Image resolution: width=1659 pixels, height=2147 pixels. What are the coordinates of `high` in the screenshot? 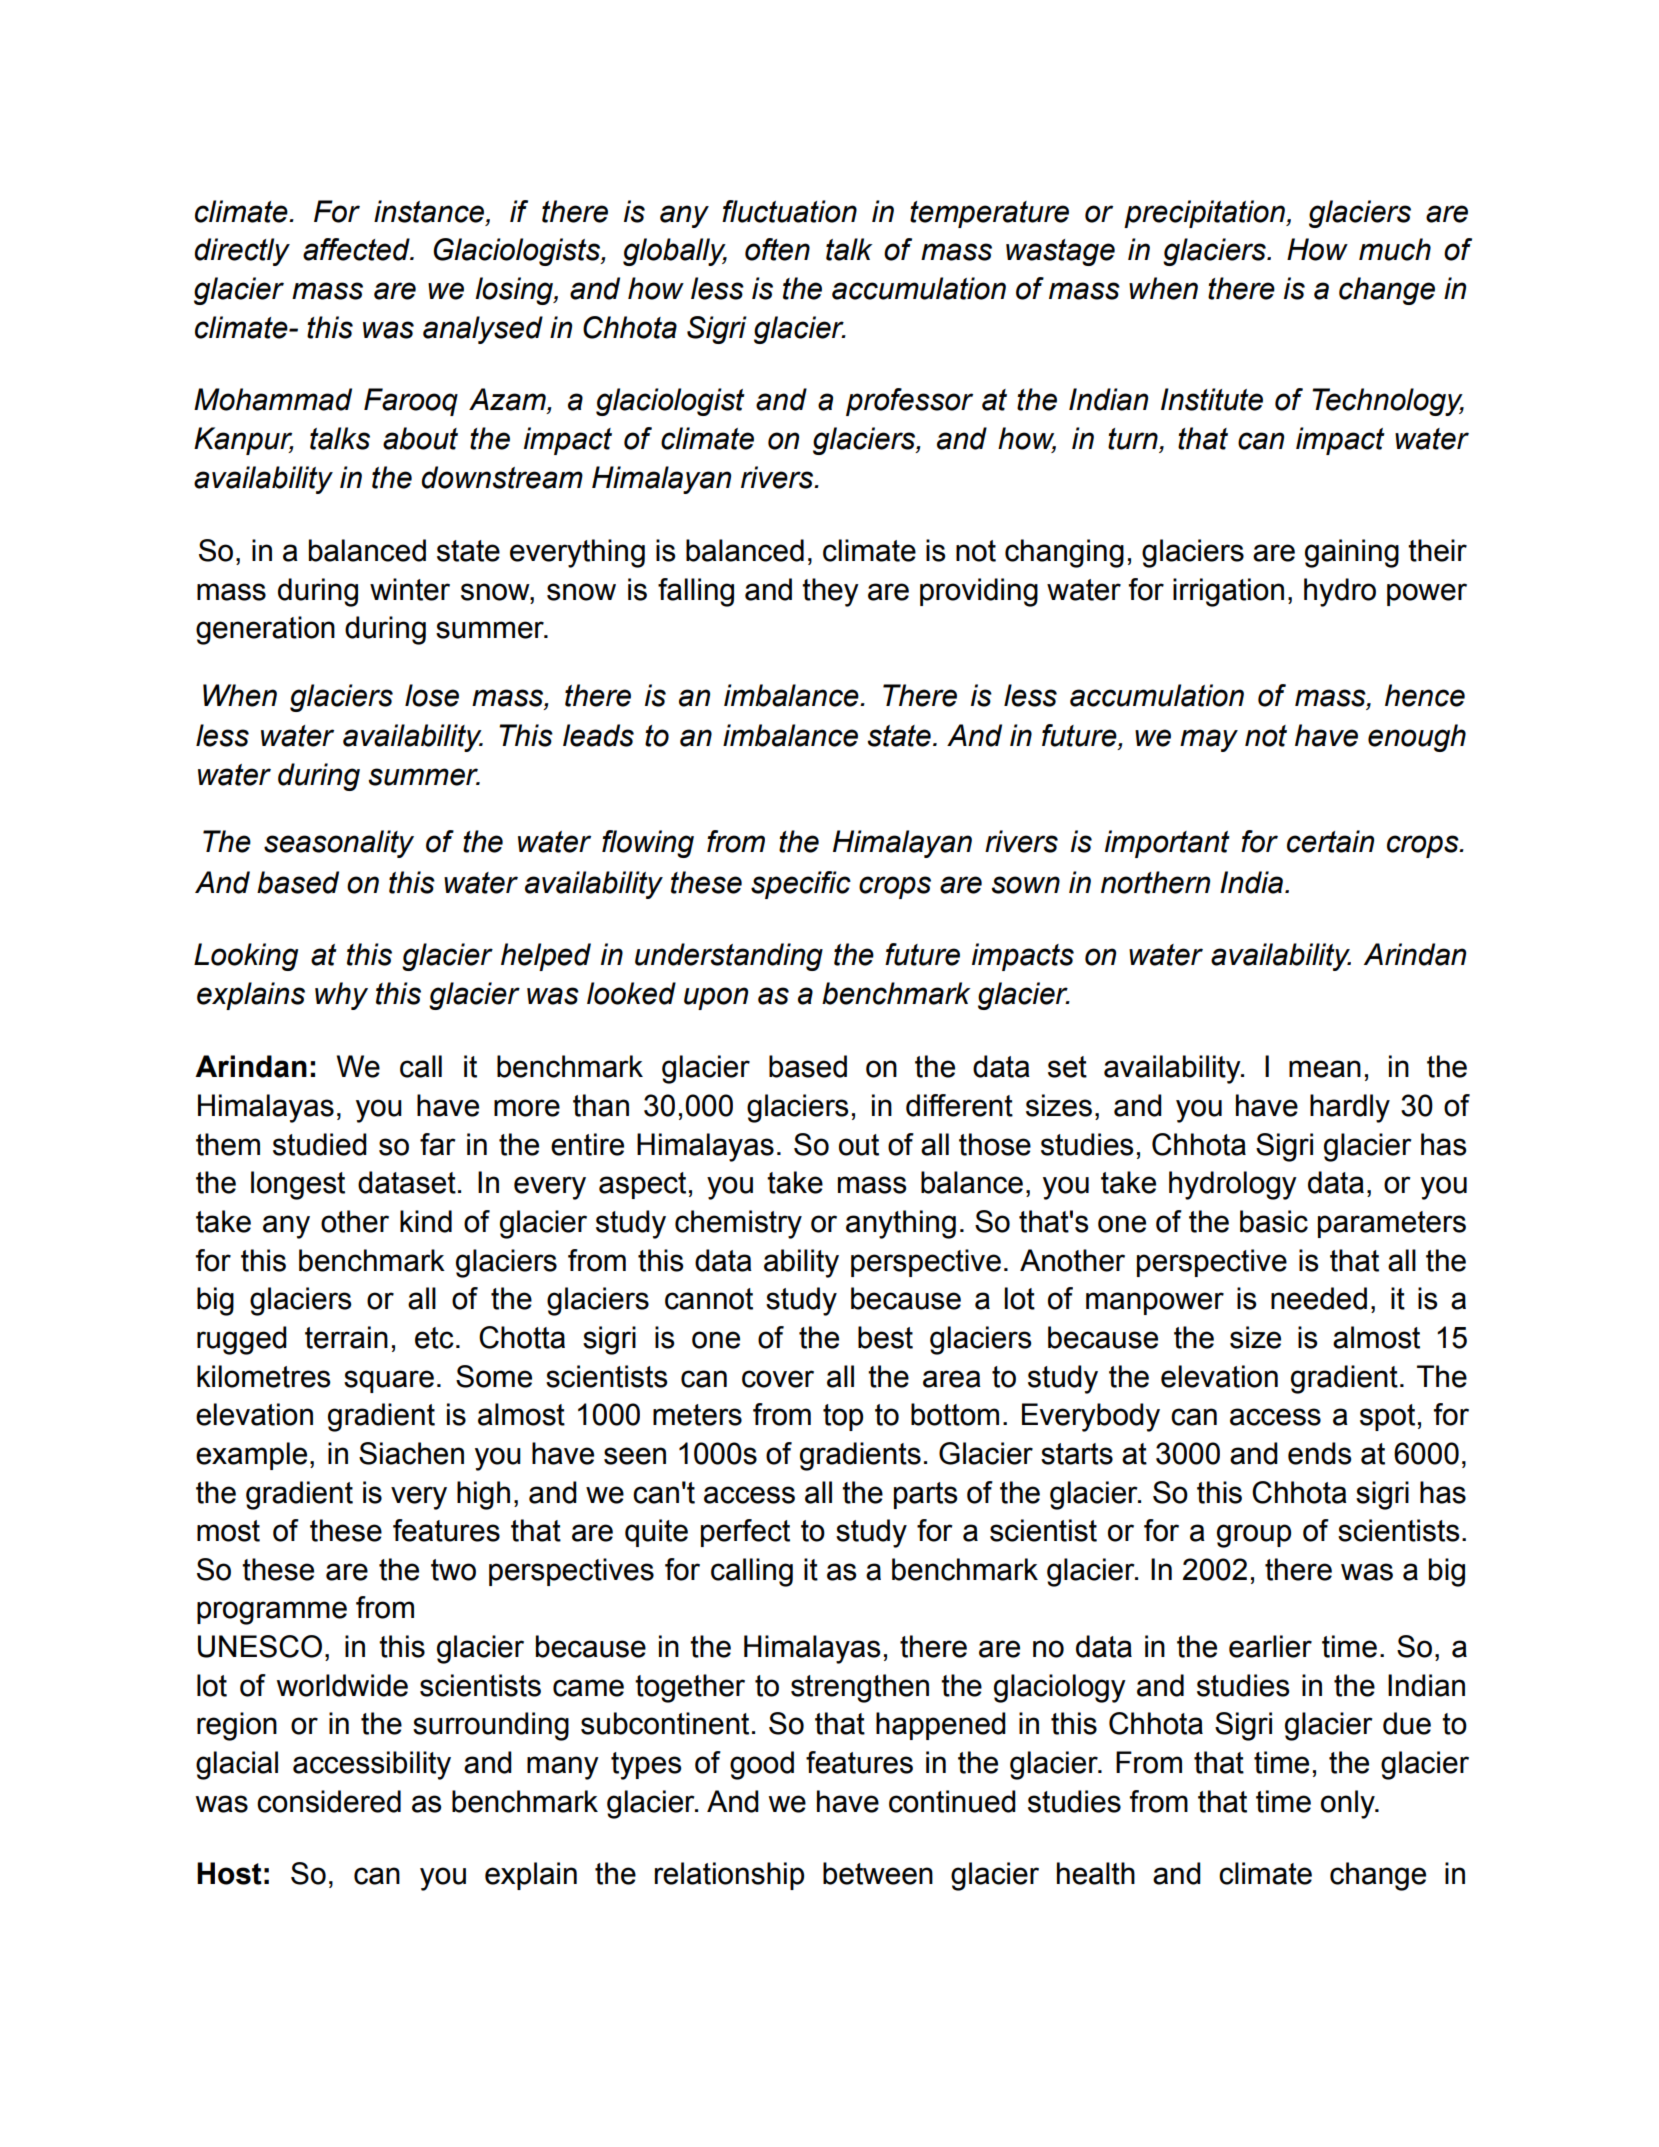 It's located at (483, 1495).
